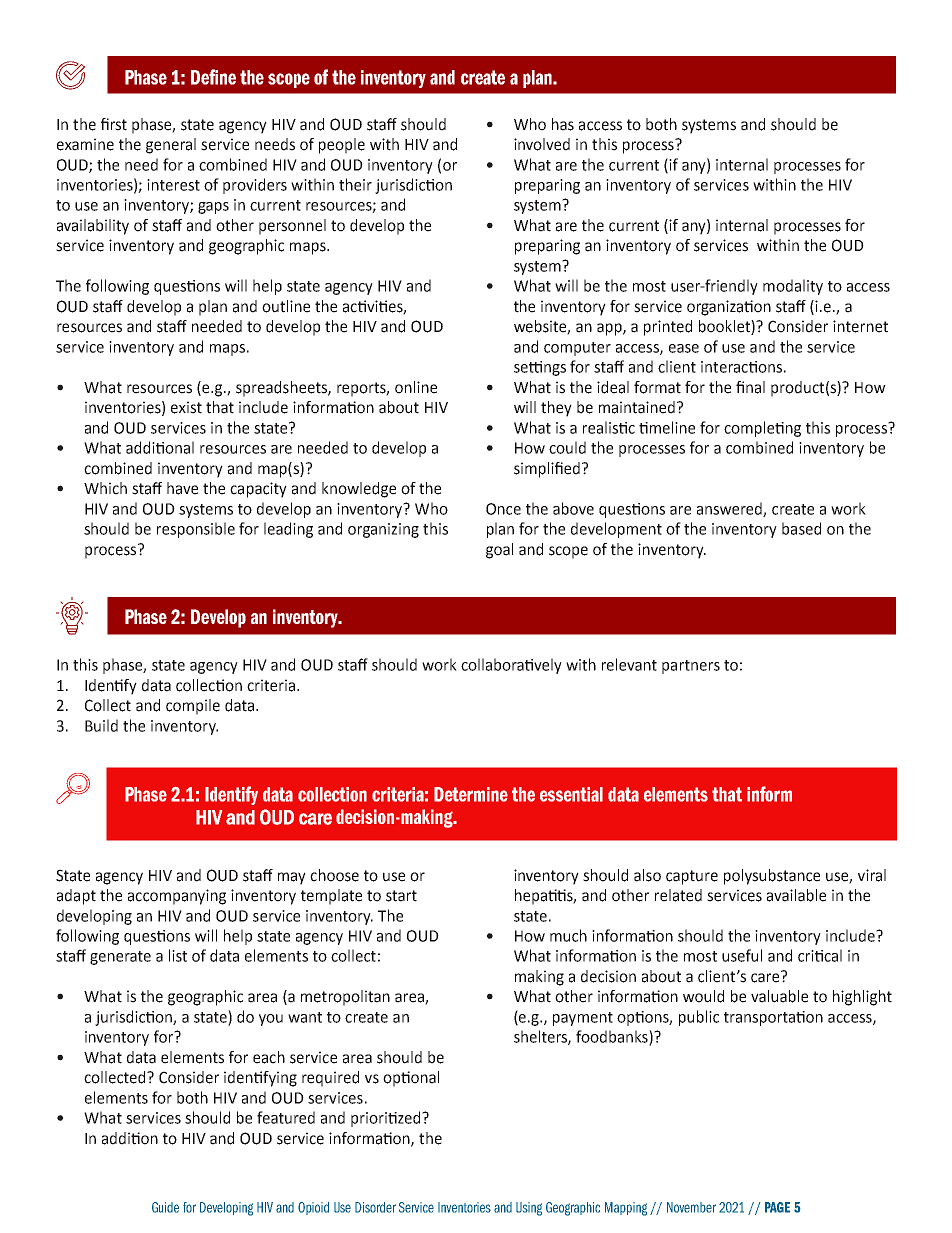 The height and width of the screenshot is (1233, 952). What do you see at coordinates (177, 897) in the screenshot?
I see `accompanying` at bounding box center [177, 897].
